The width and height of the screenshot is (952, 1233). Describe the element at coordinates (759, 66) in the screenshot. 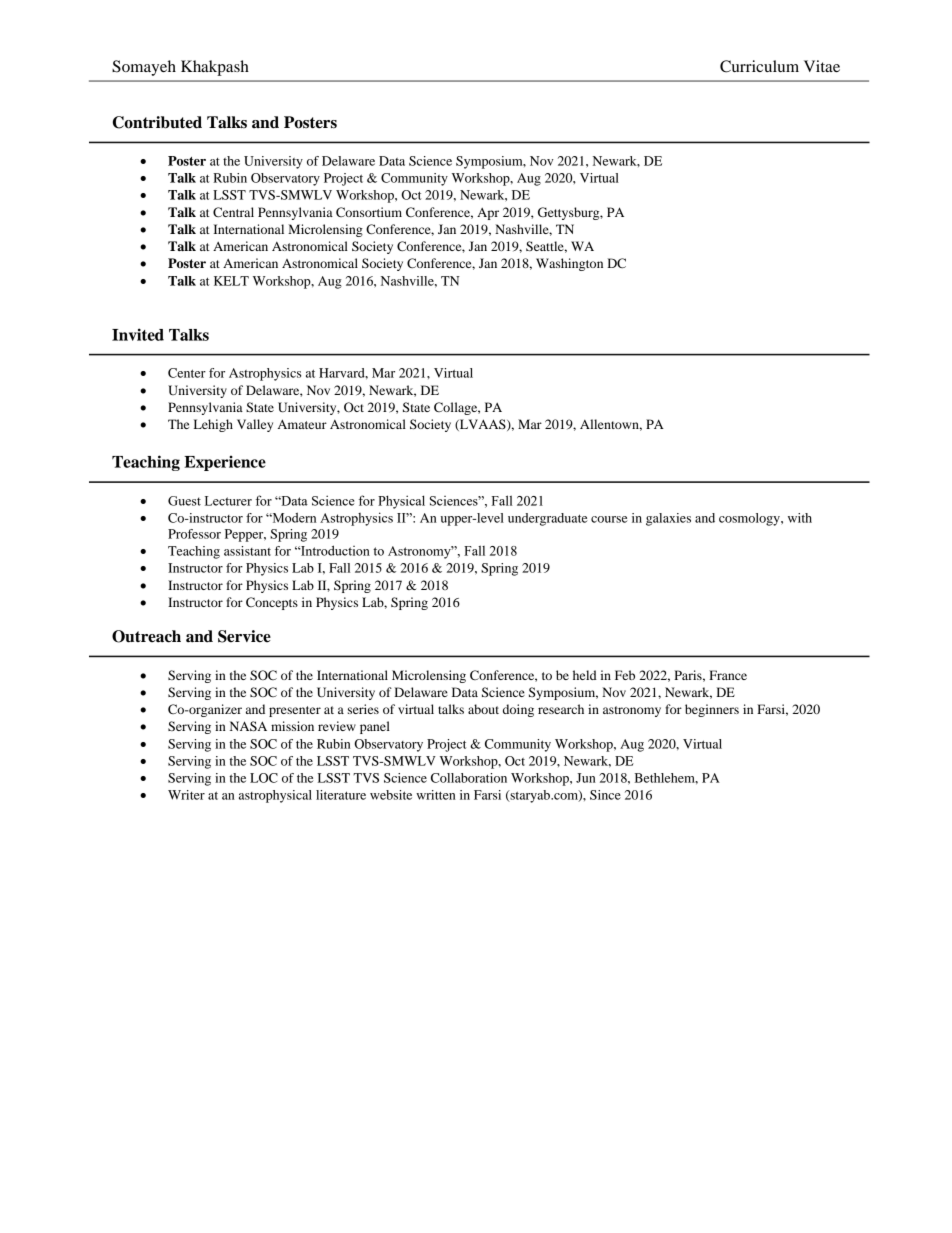

I see `Curriculum` at that location.
